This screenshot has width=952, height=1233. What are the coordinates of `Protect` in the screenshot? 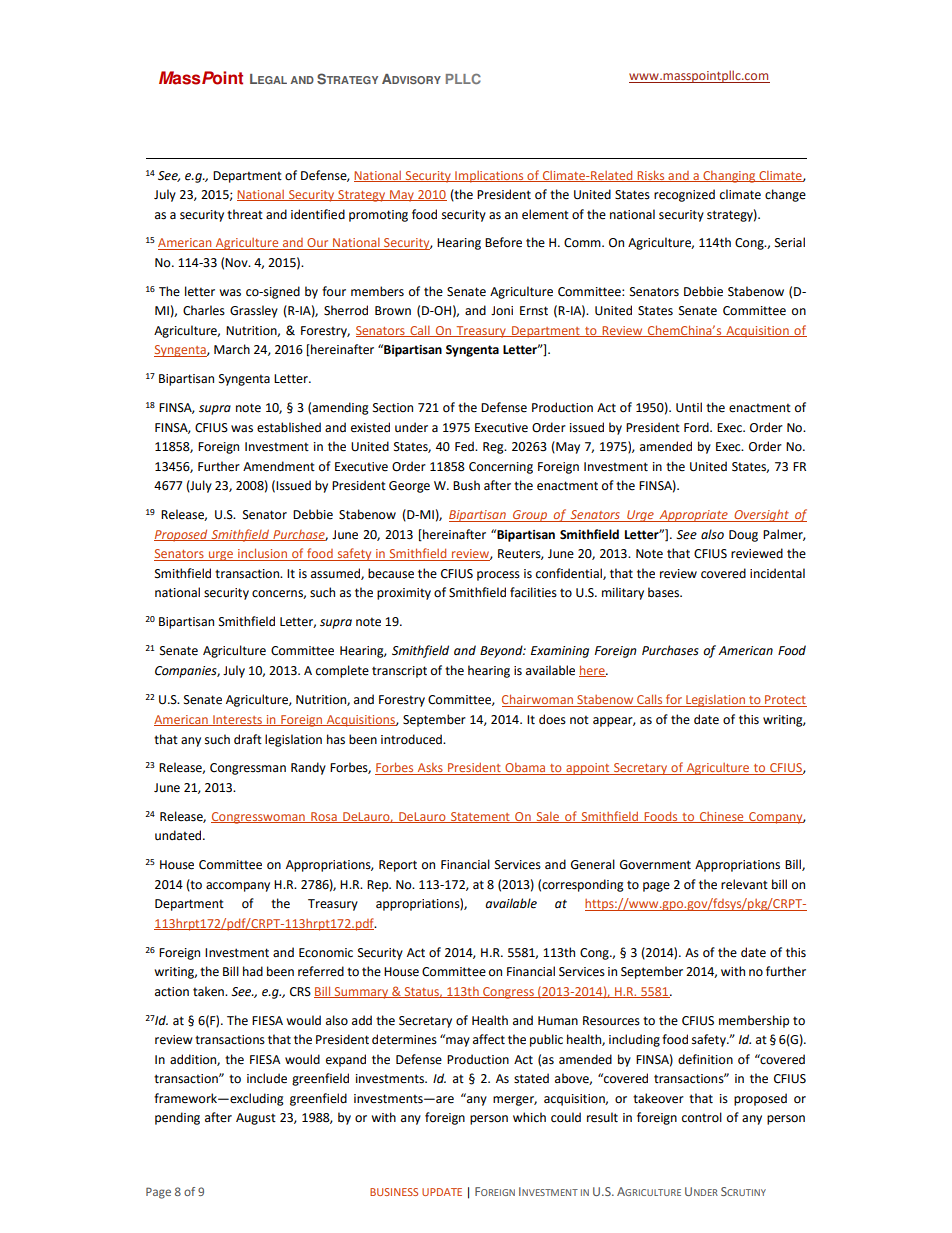 It's located at (785, 701).
